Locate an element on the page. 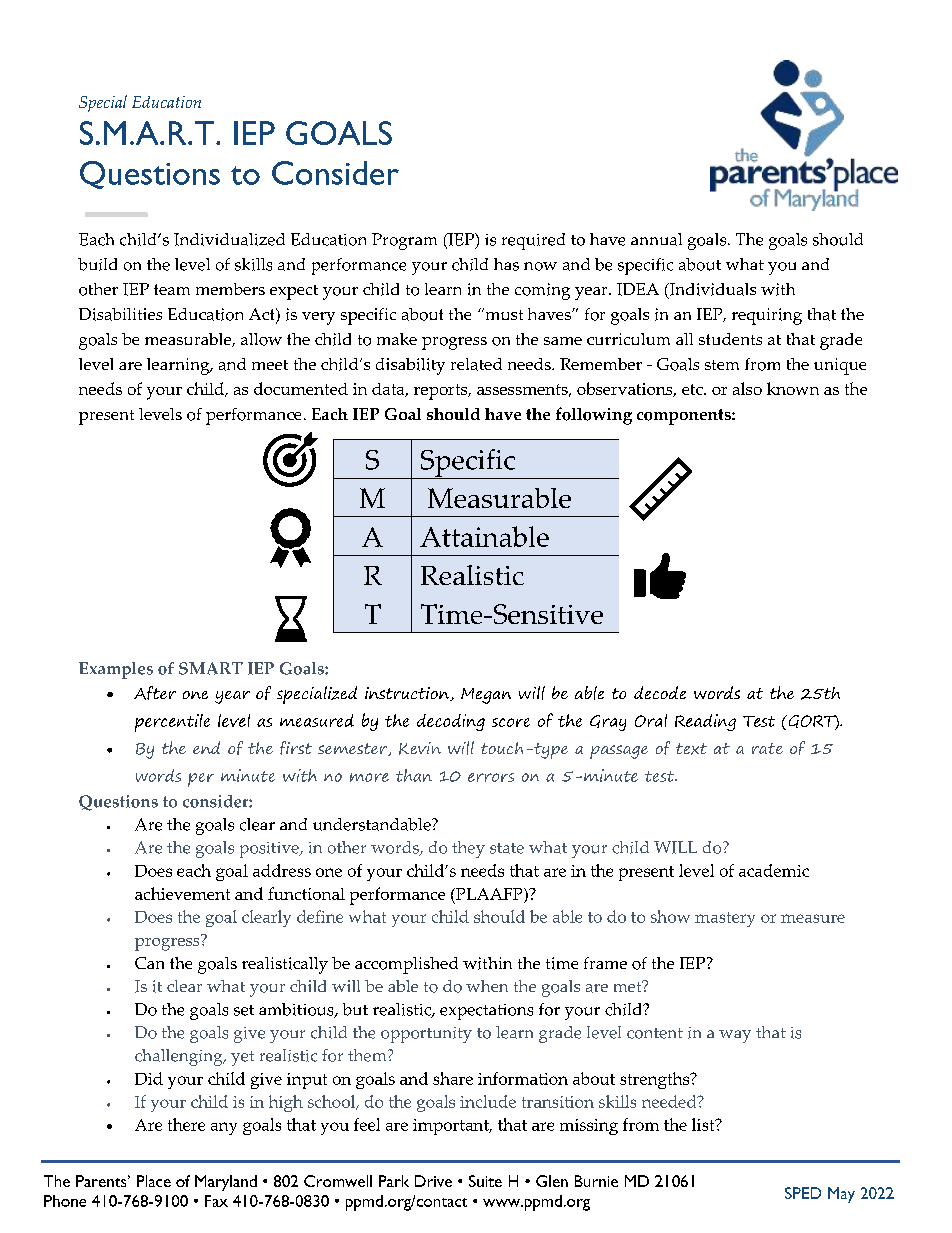 The image size is (952, 1233). decoding is located at coordinates (451, 722).
